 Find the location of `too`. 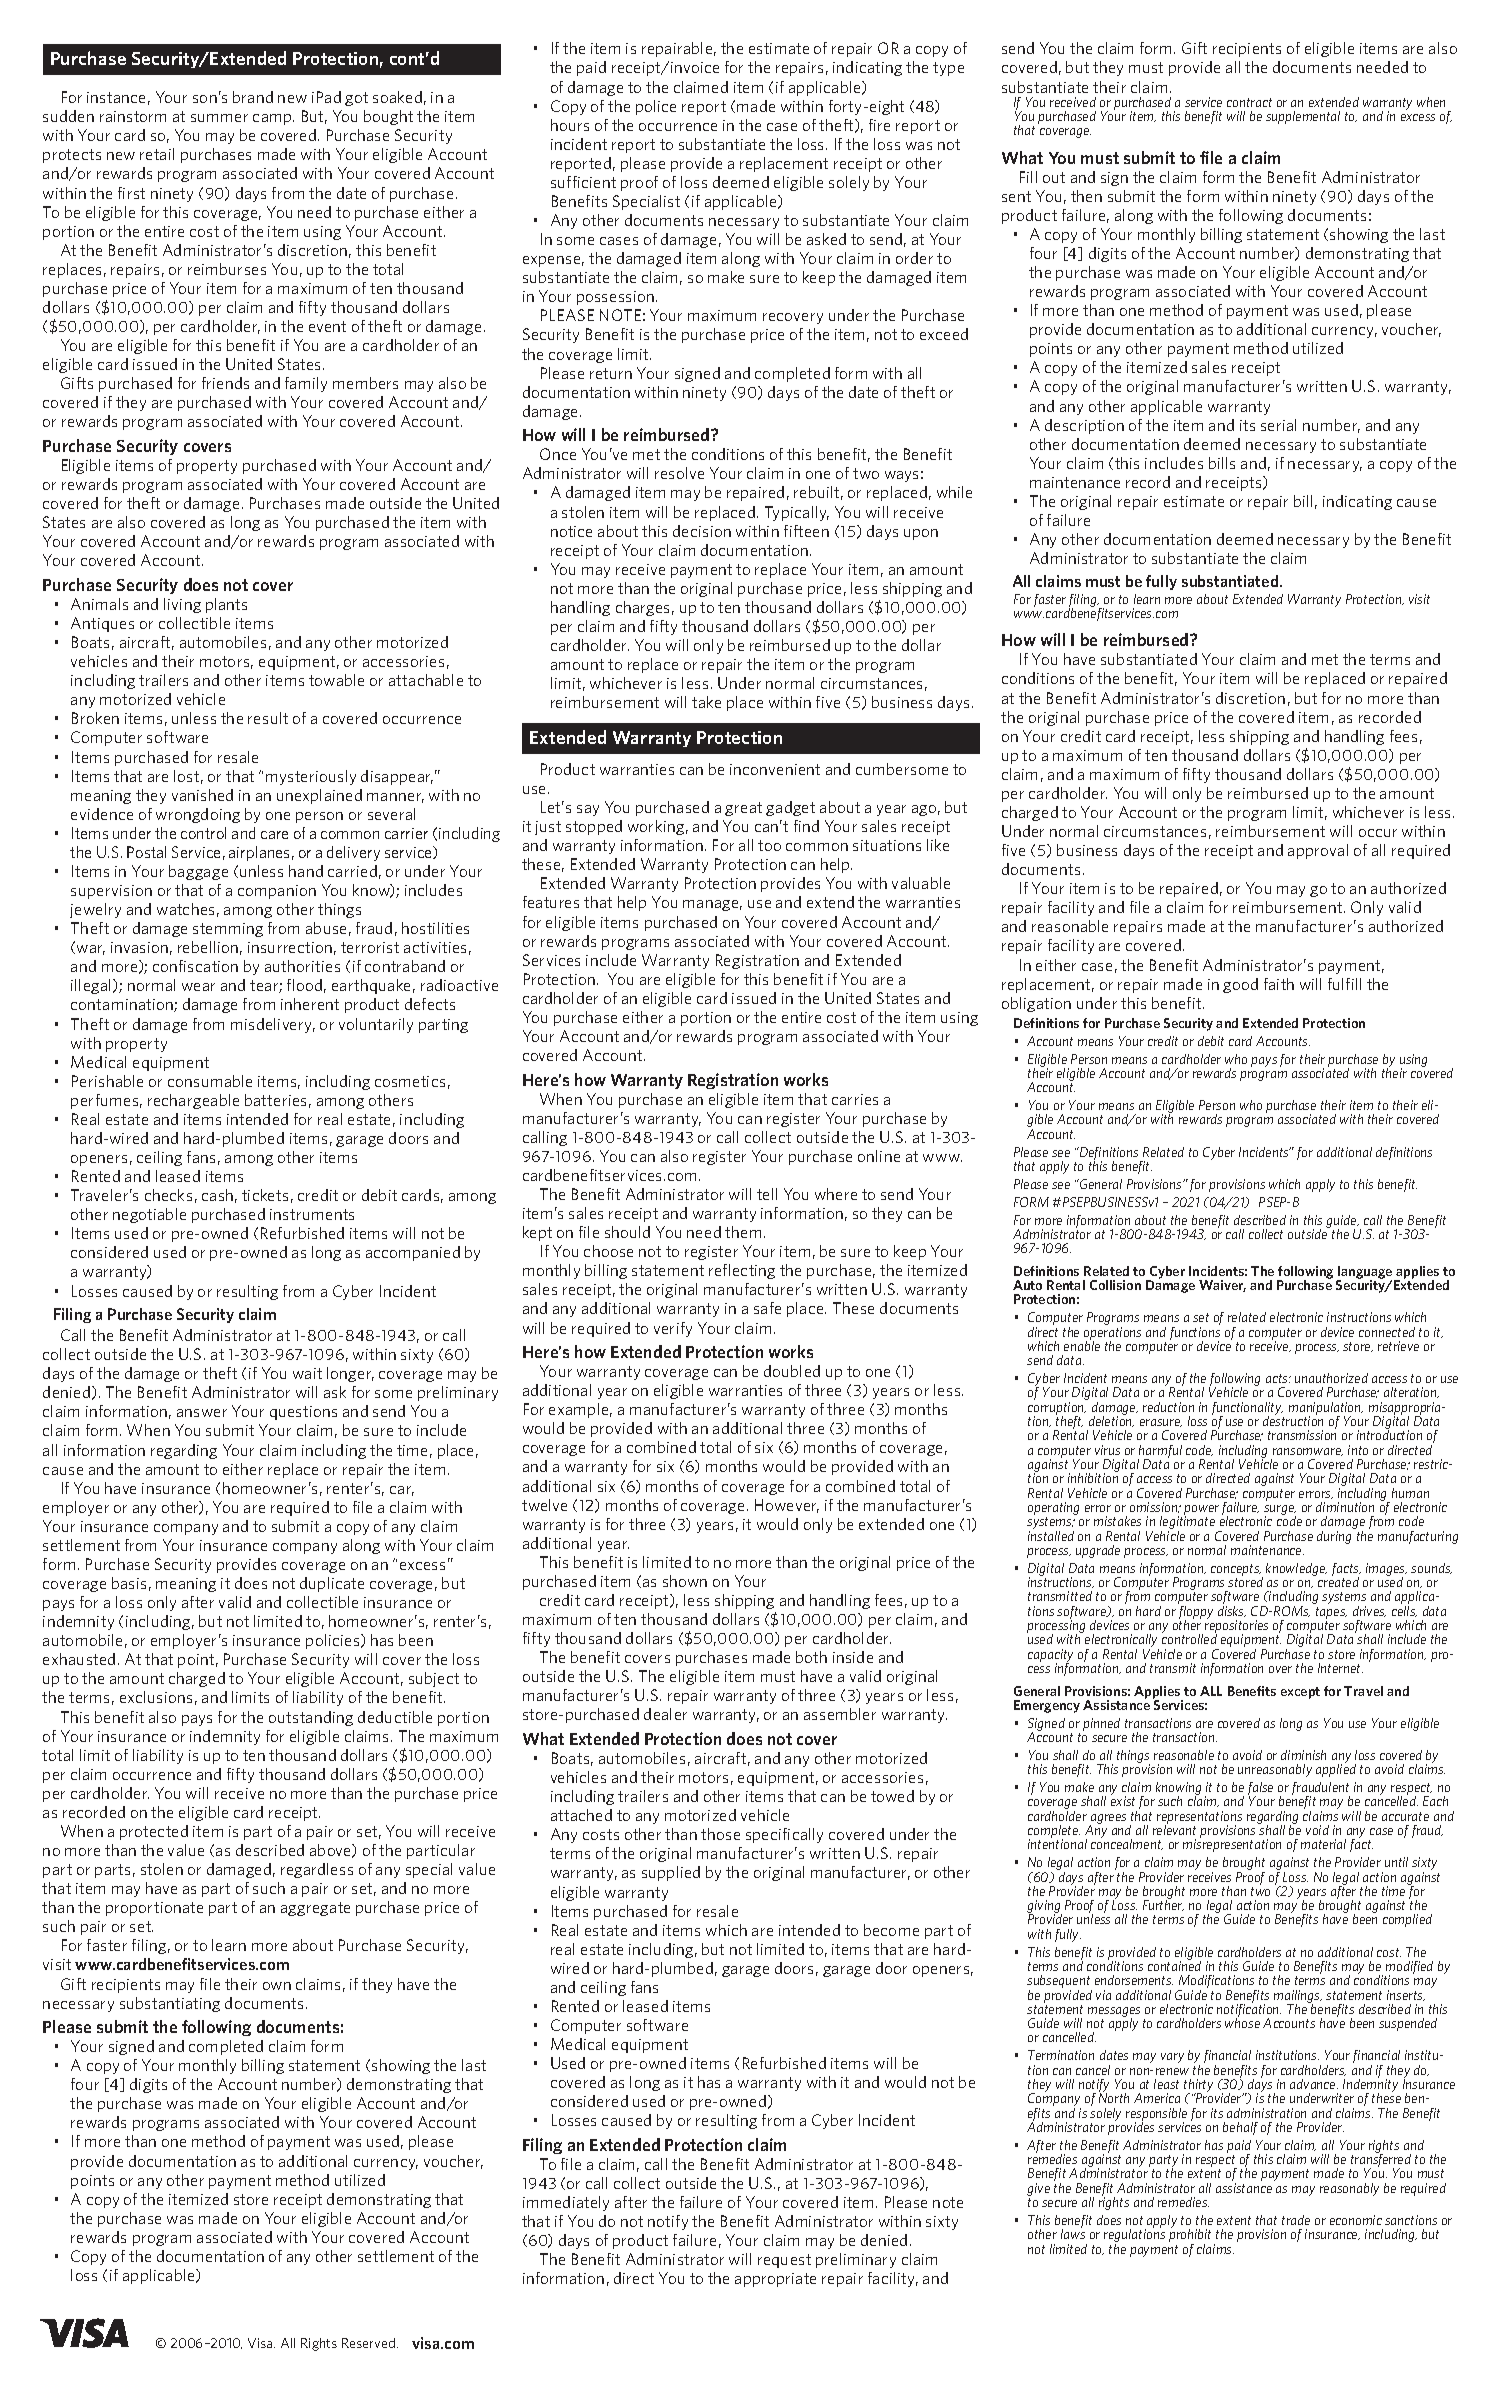

too is located at coordinates (769, 845).
